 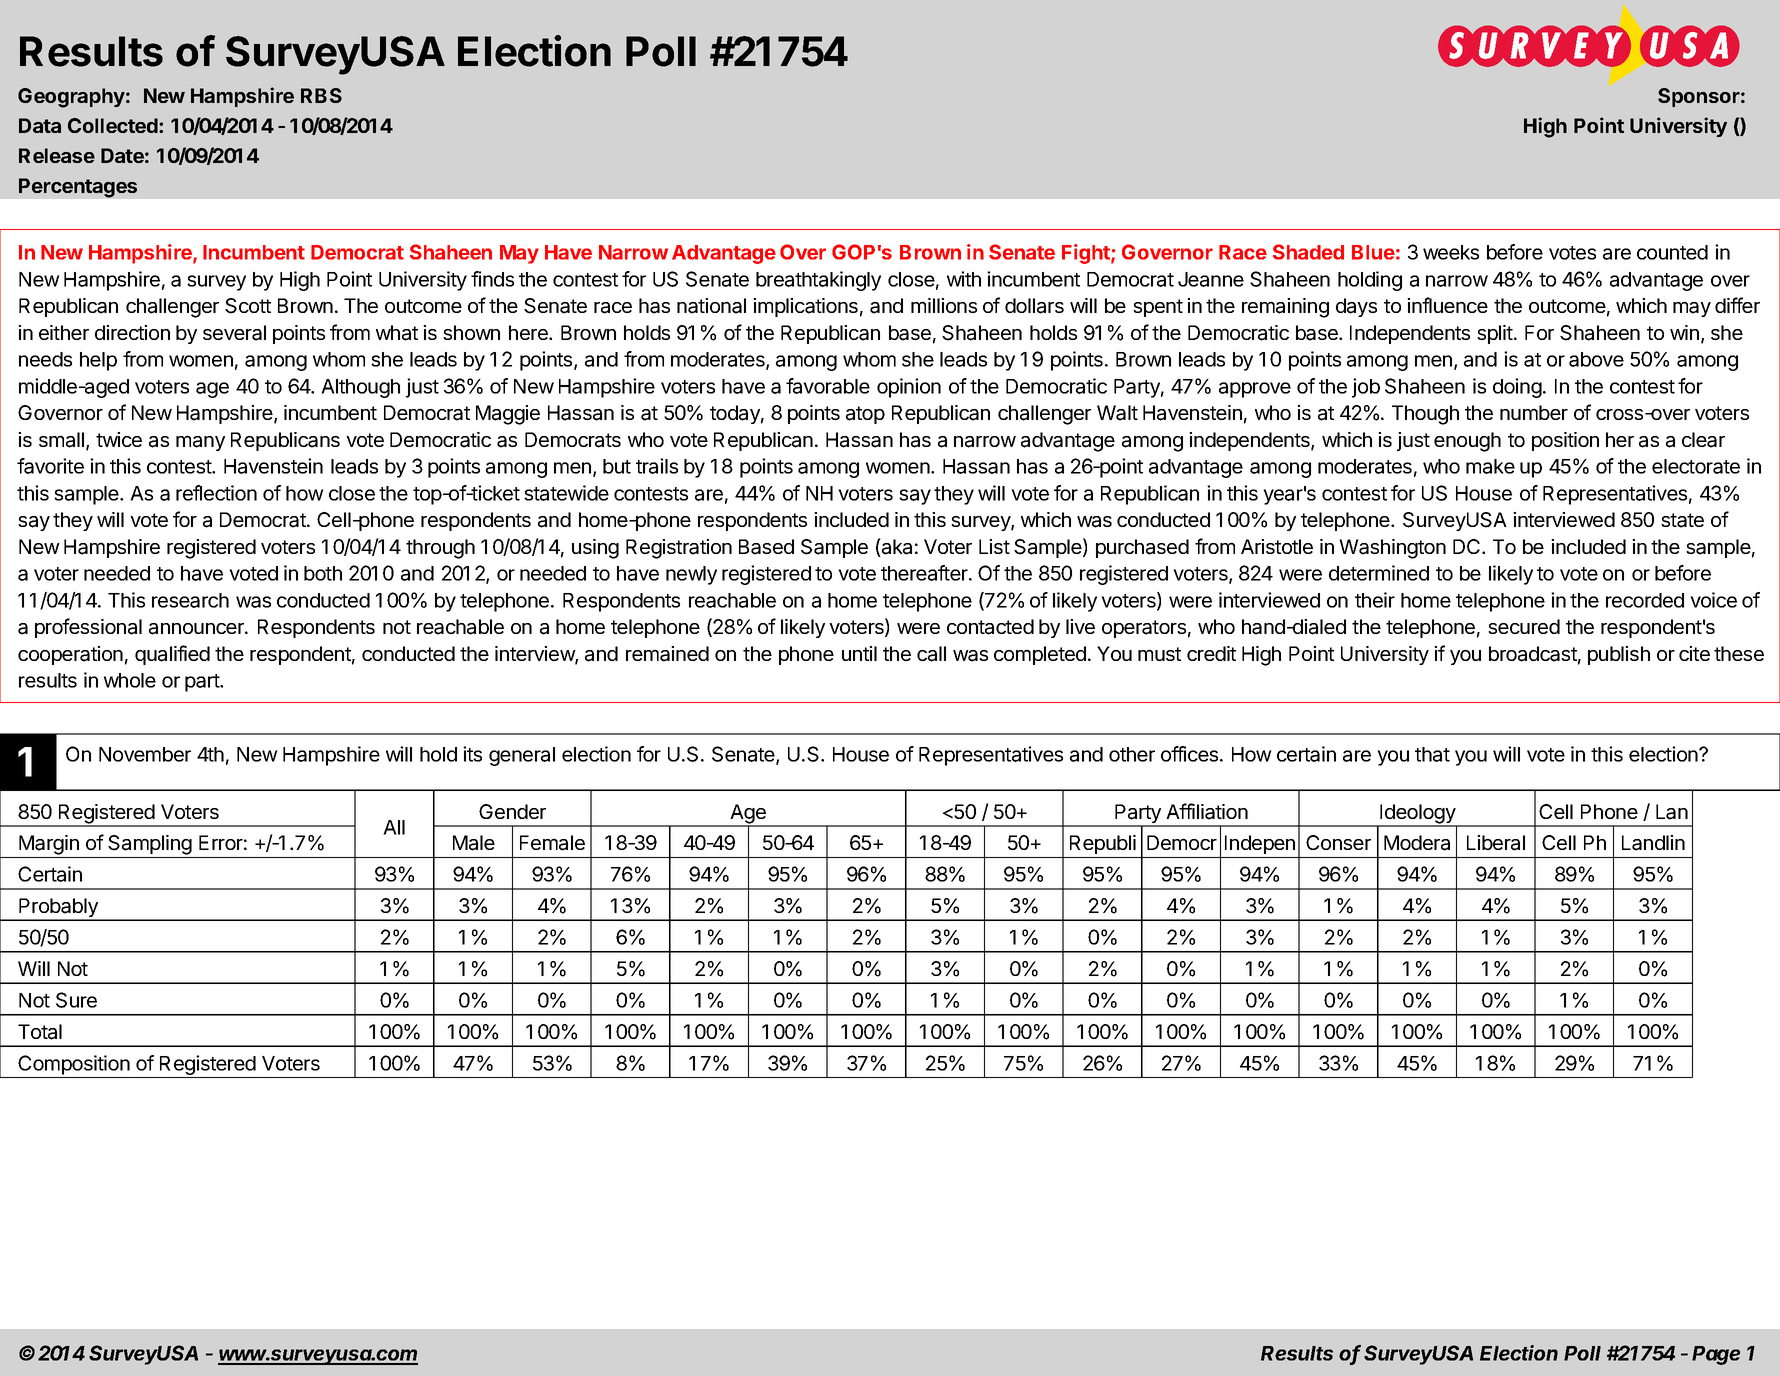 What do you see at coordinates (321, 95) in the screenshot?
I see `RBS` at bounding box center [321, 95].
